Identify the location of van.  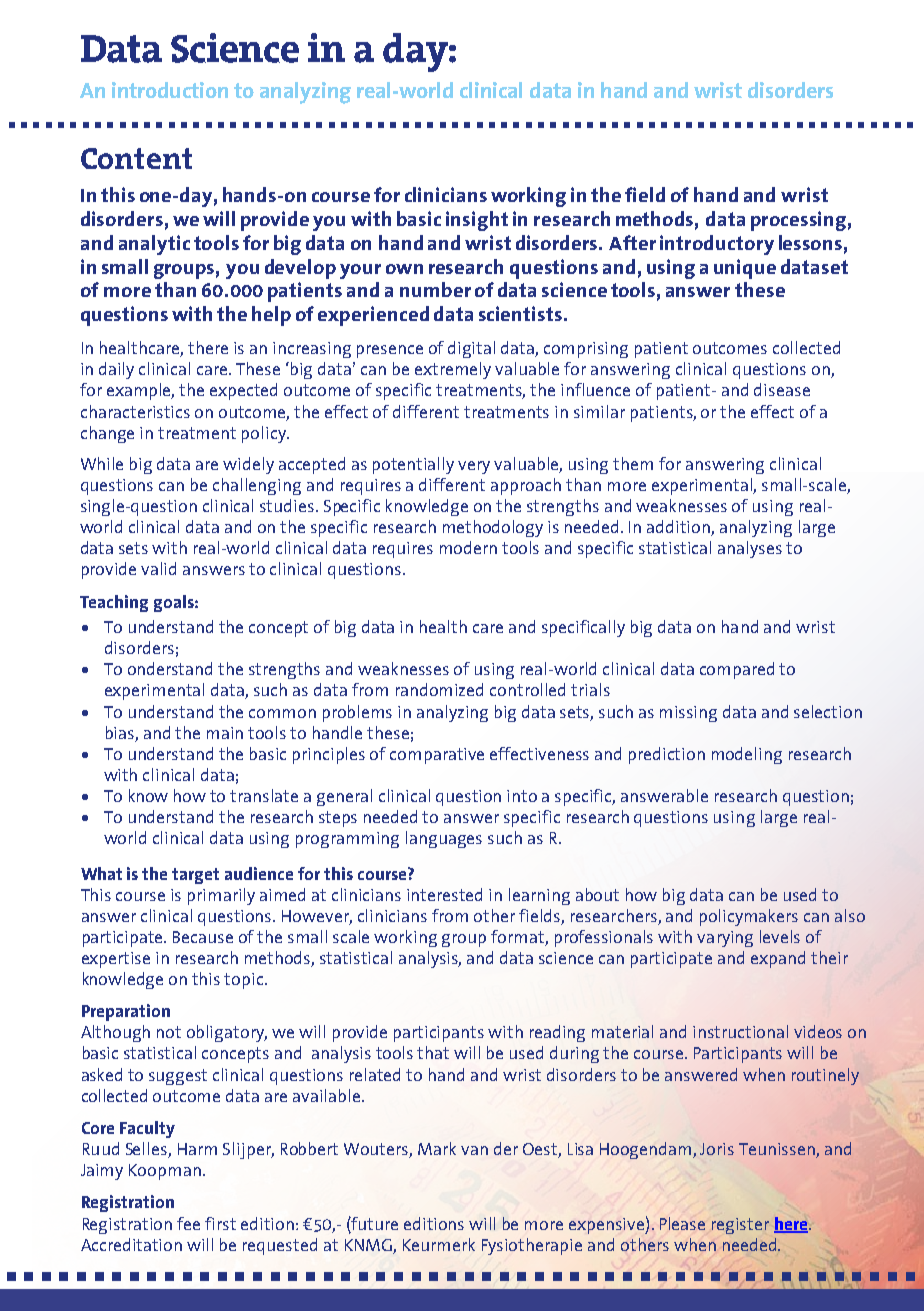
(474, 1150).
